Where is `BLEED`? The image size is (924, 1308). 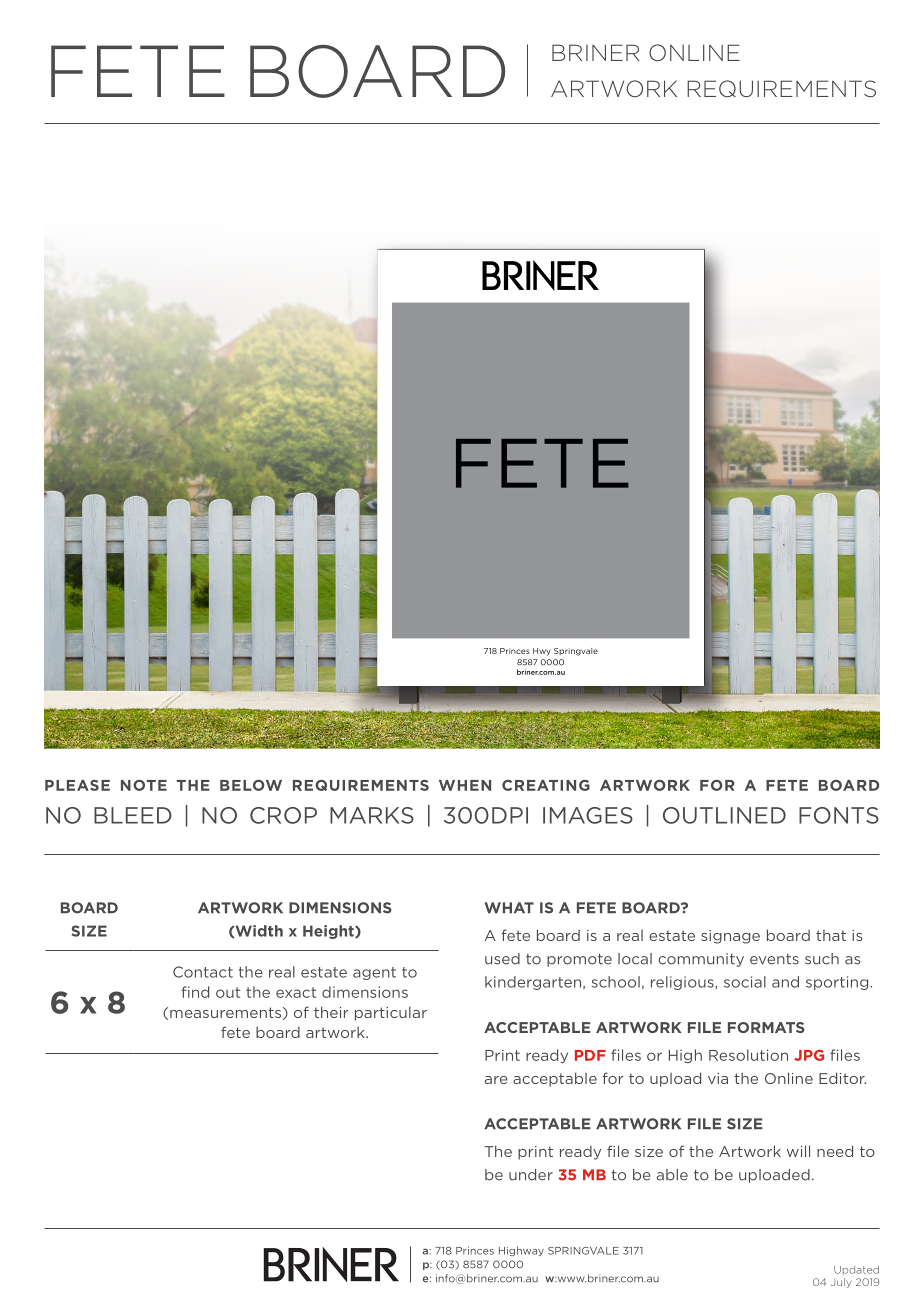 BLEED is located at coordinates (133, 815).
